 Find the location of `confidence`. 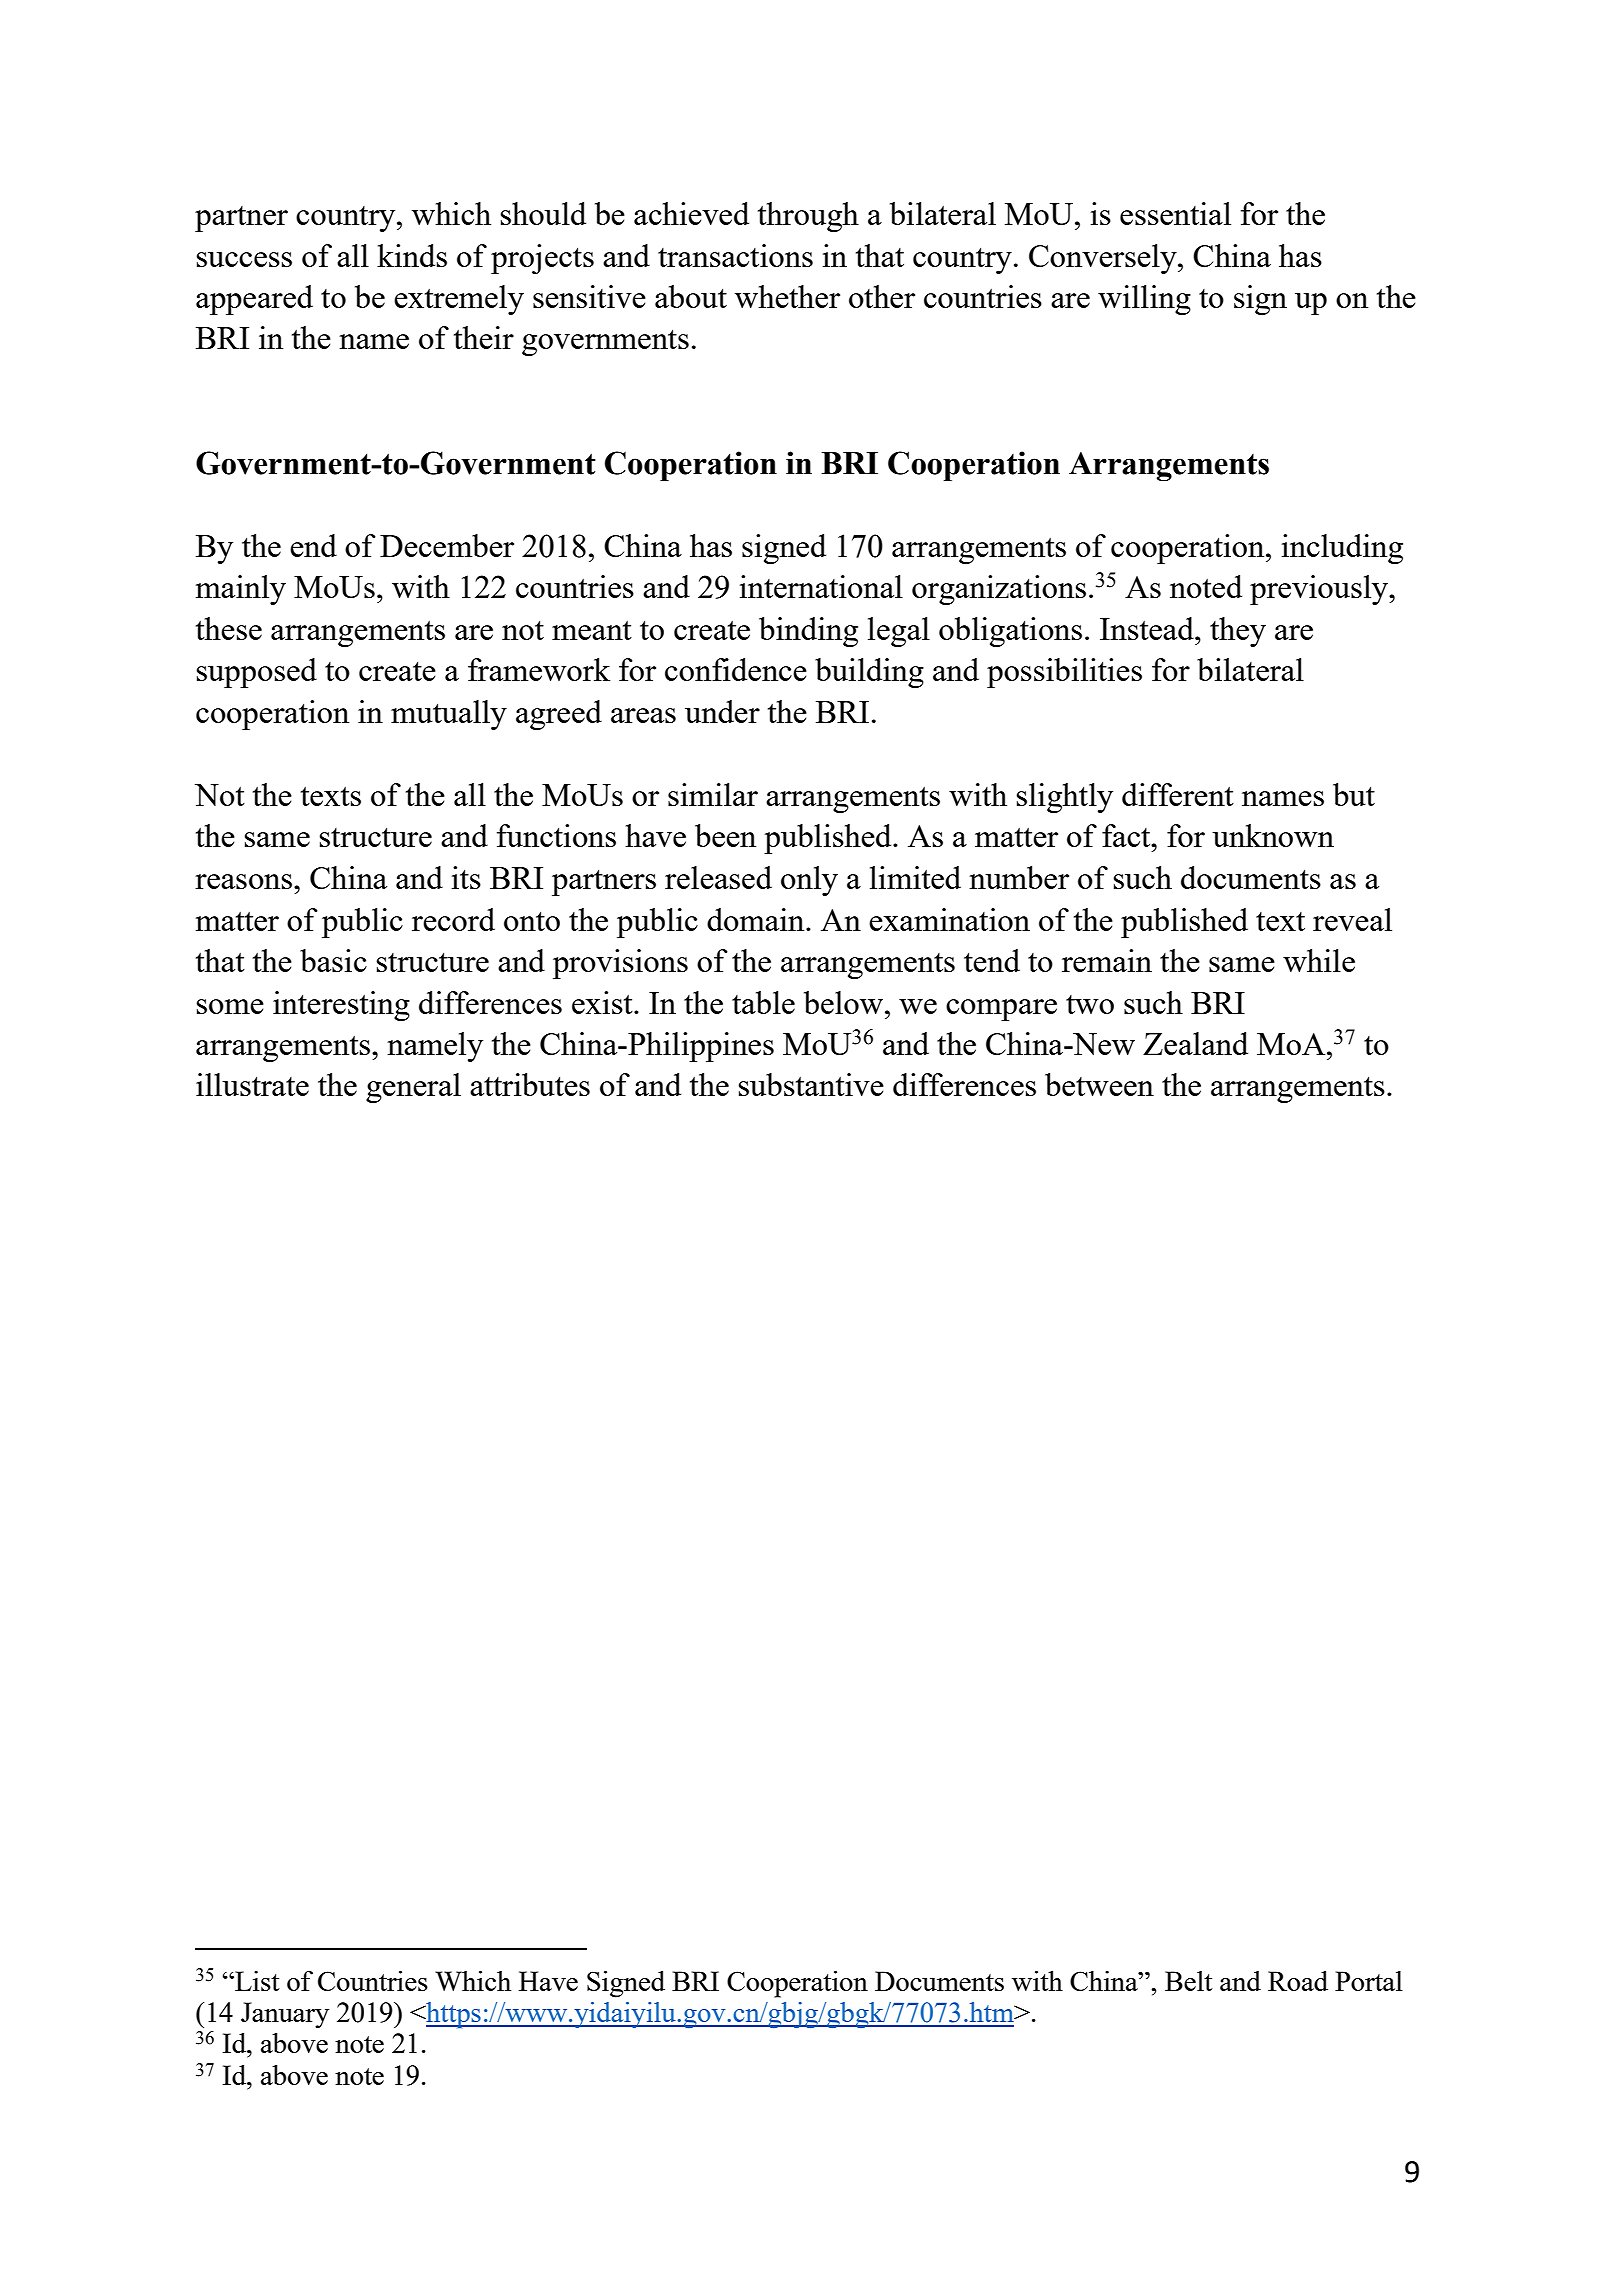

confidence is located at coordinates (736, 669).
